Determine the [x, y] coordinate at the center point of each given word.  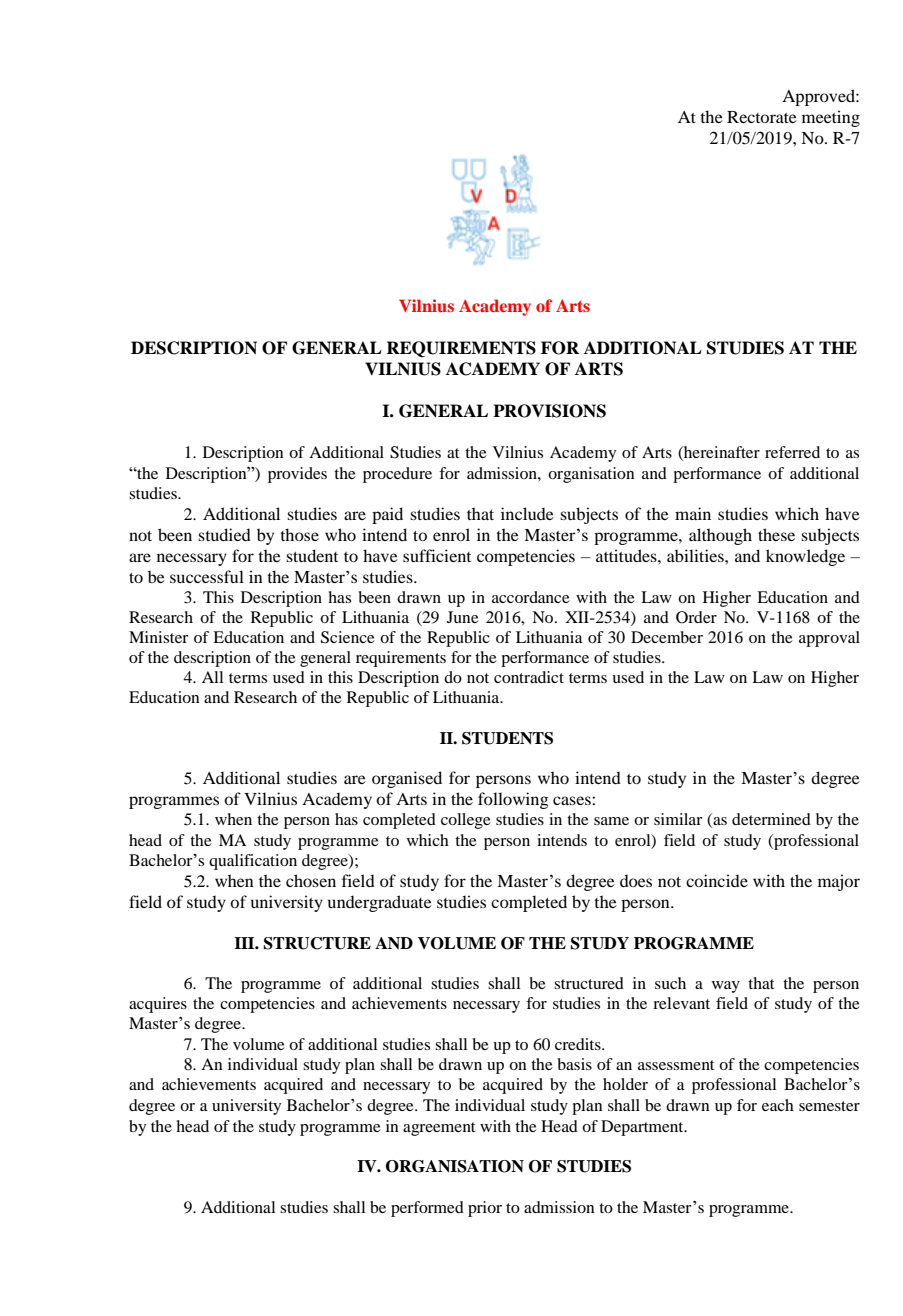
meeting [831, 118]
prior [485, 1209]
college [466, 821]
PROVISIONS [549, 411]
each [778, 1105]
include [527, 513]
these [776, 534]
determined [771, 819]
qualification [253, 862]
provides [297, 475]
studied [224, 534]
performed [427, 1209]
